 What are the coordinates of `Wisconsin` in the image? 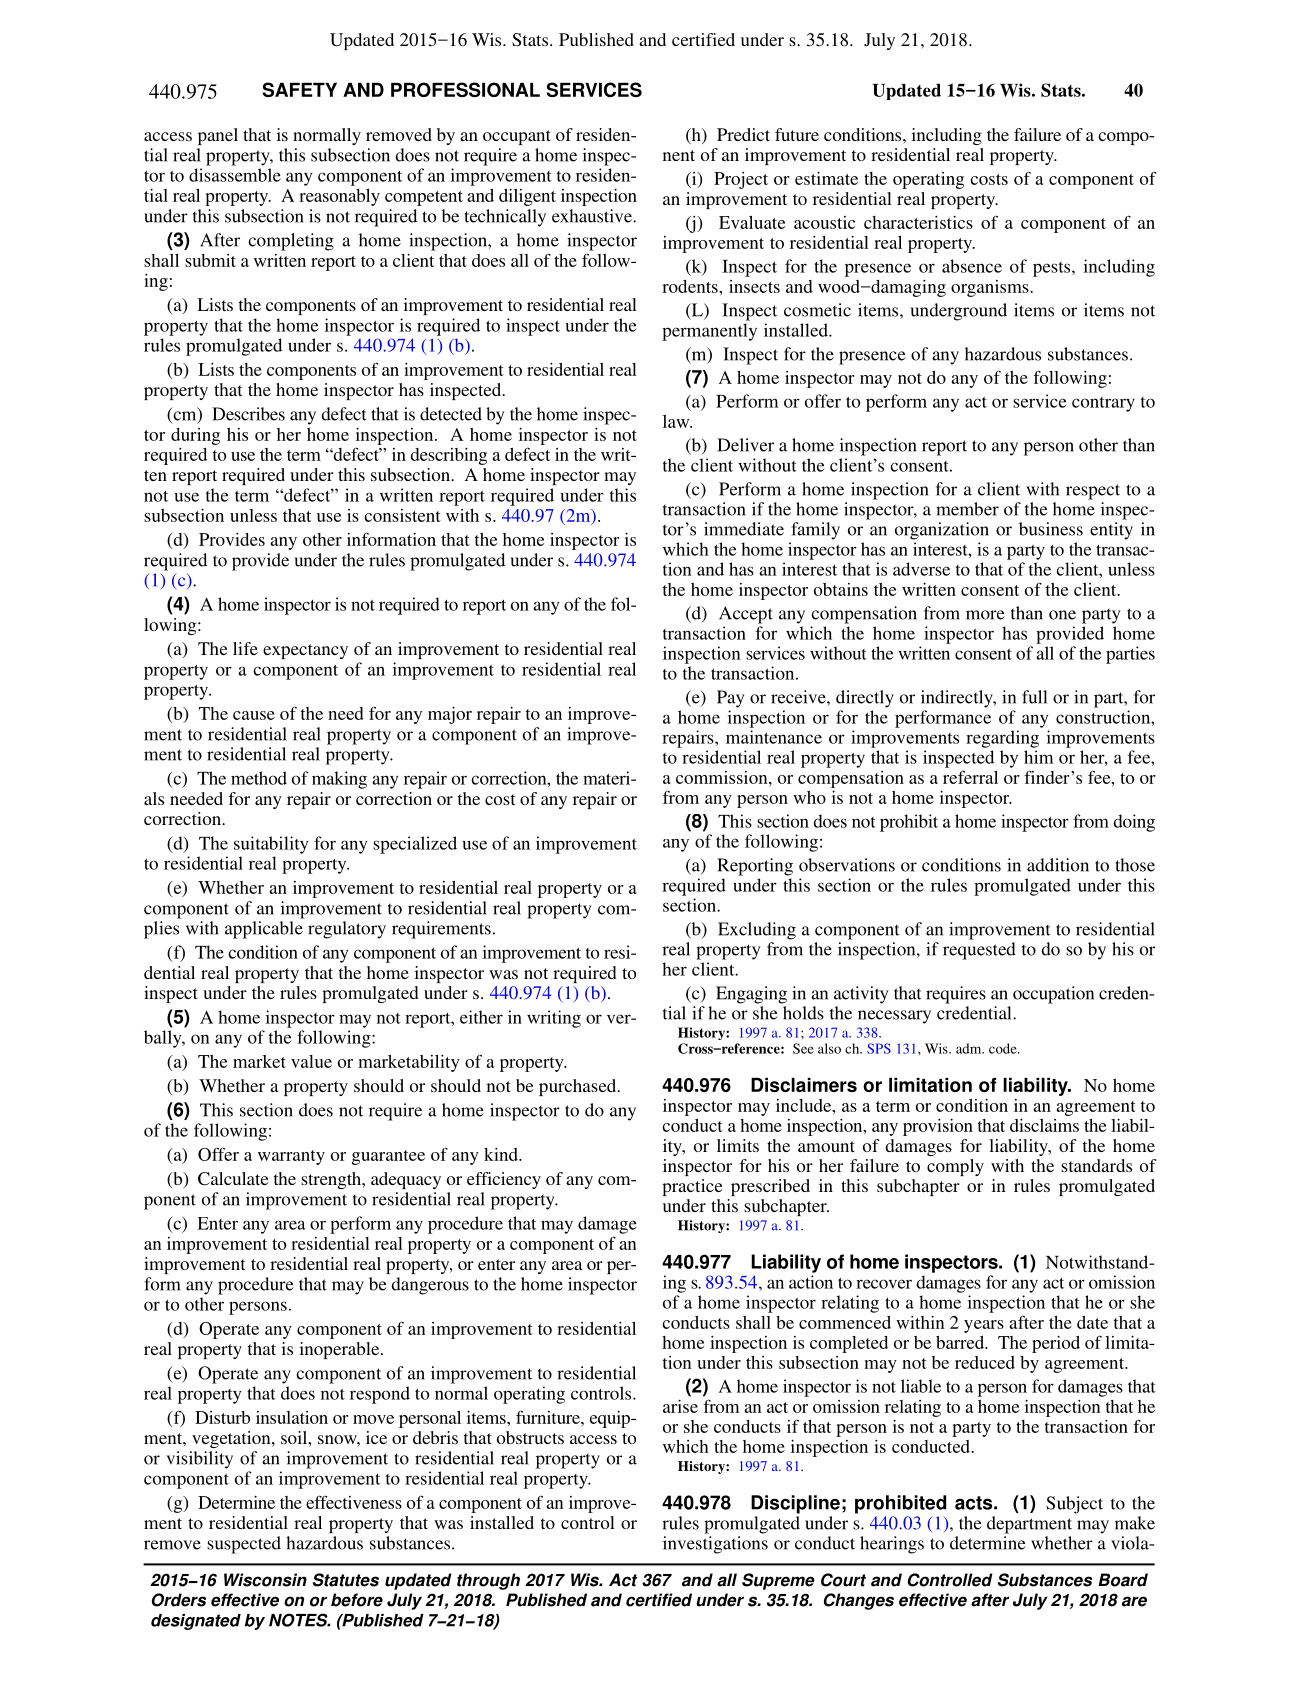 It's located at (265, 1580).
